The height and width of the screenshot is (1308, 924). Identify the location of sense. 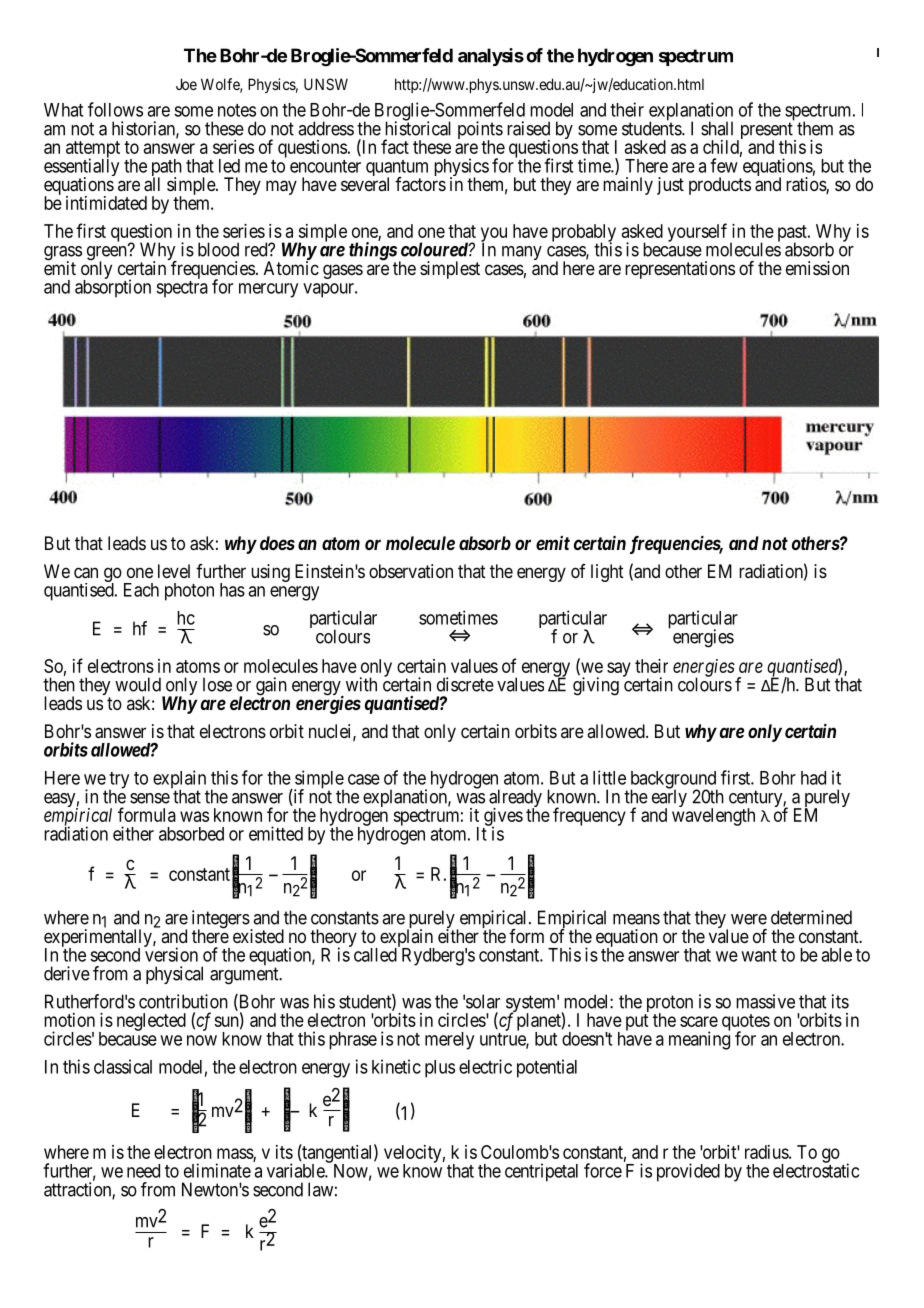
(150, 798).
